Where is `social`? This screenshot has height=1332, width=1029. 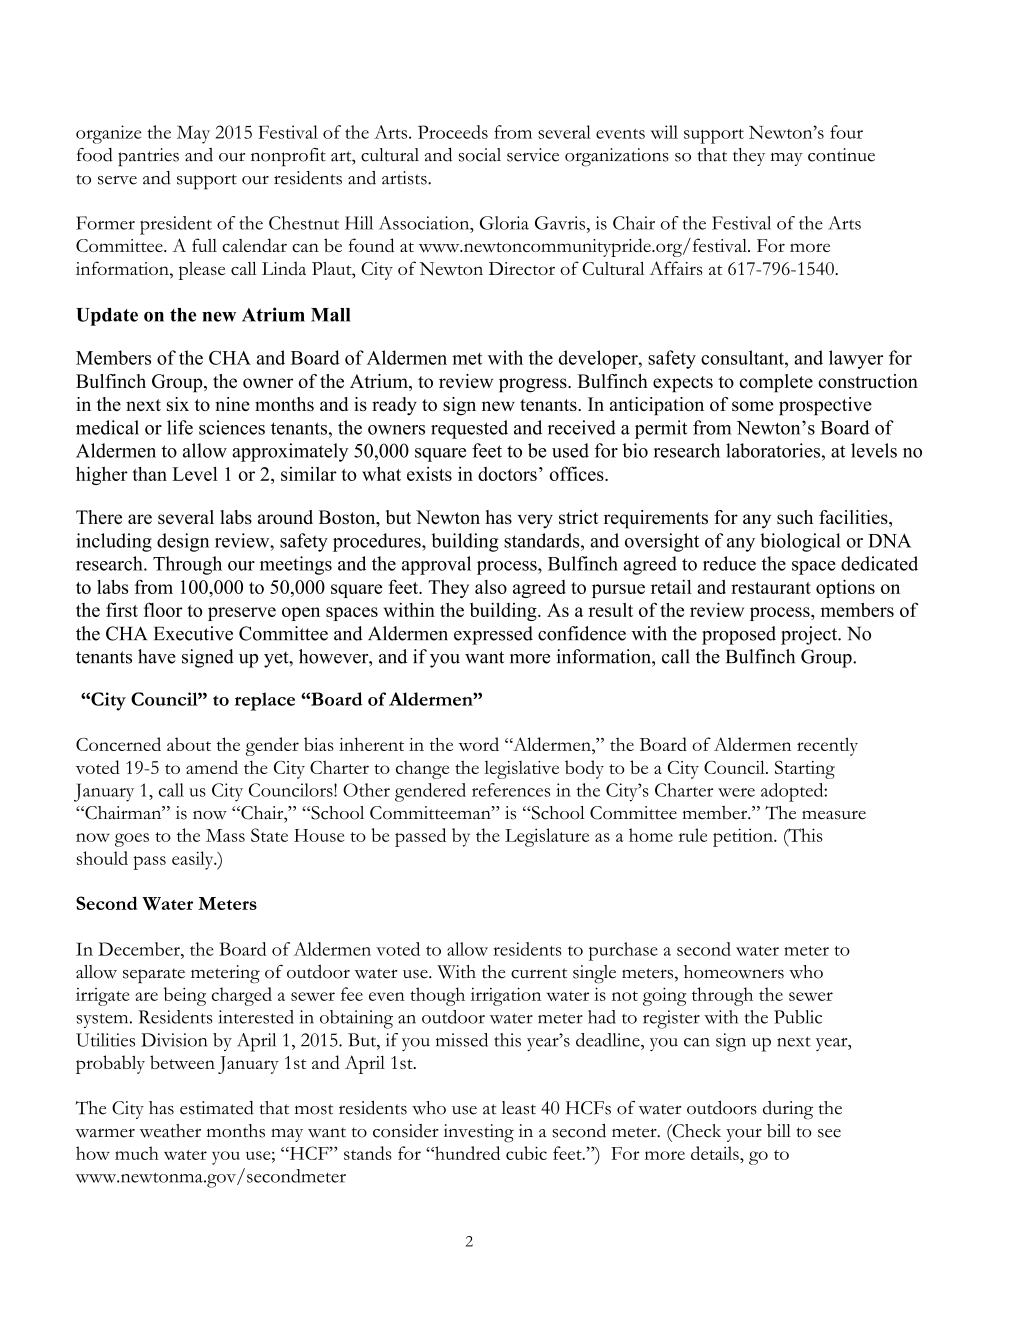
social is located at coordinates (480, 155).
